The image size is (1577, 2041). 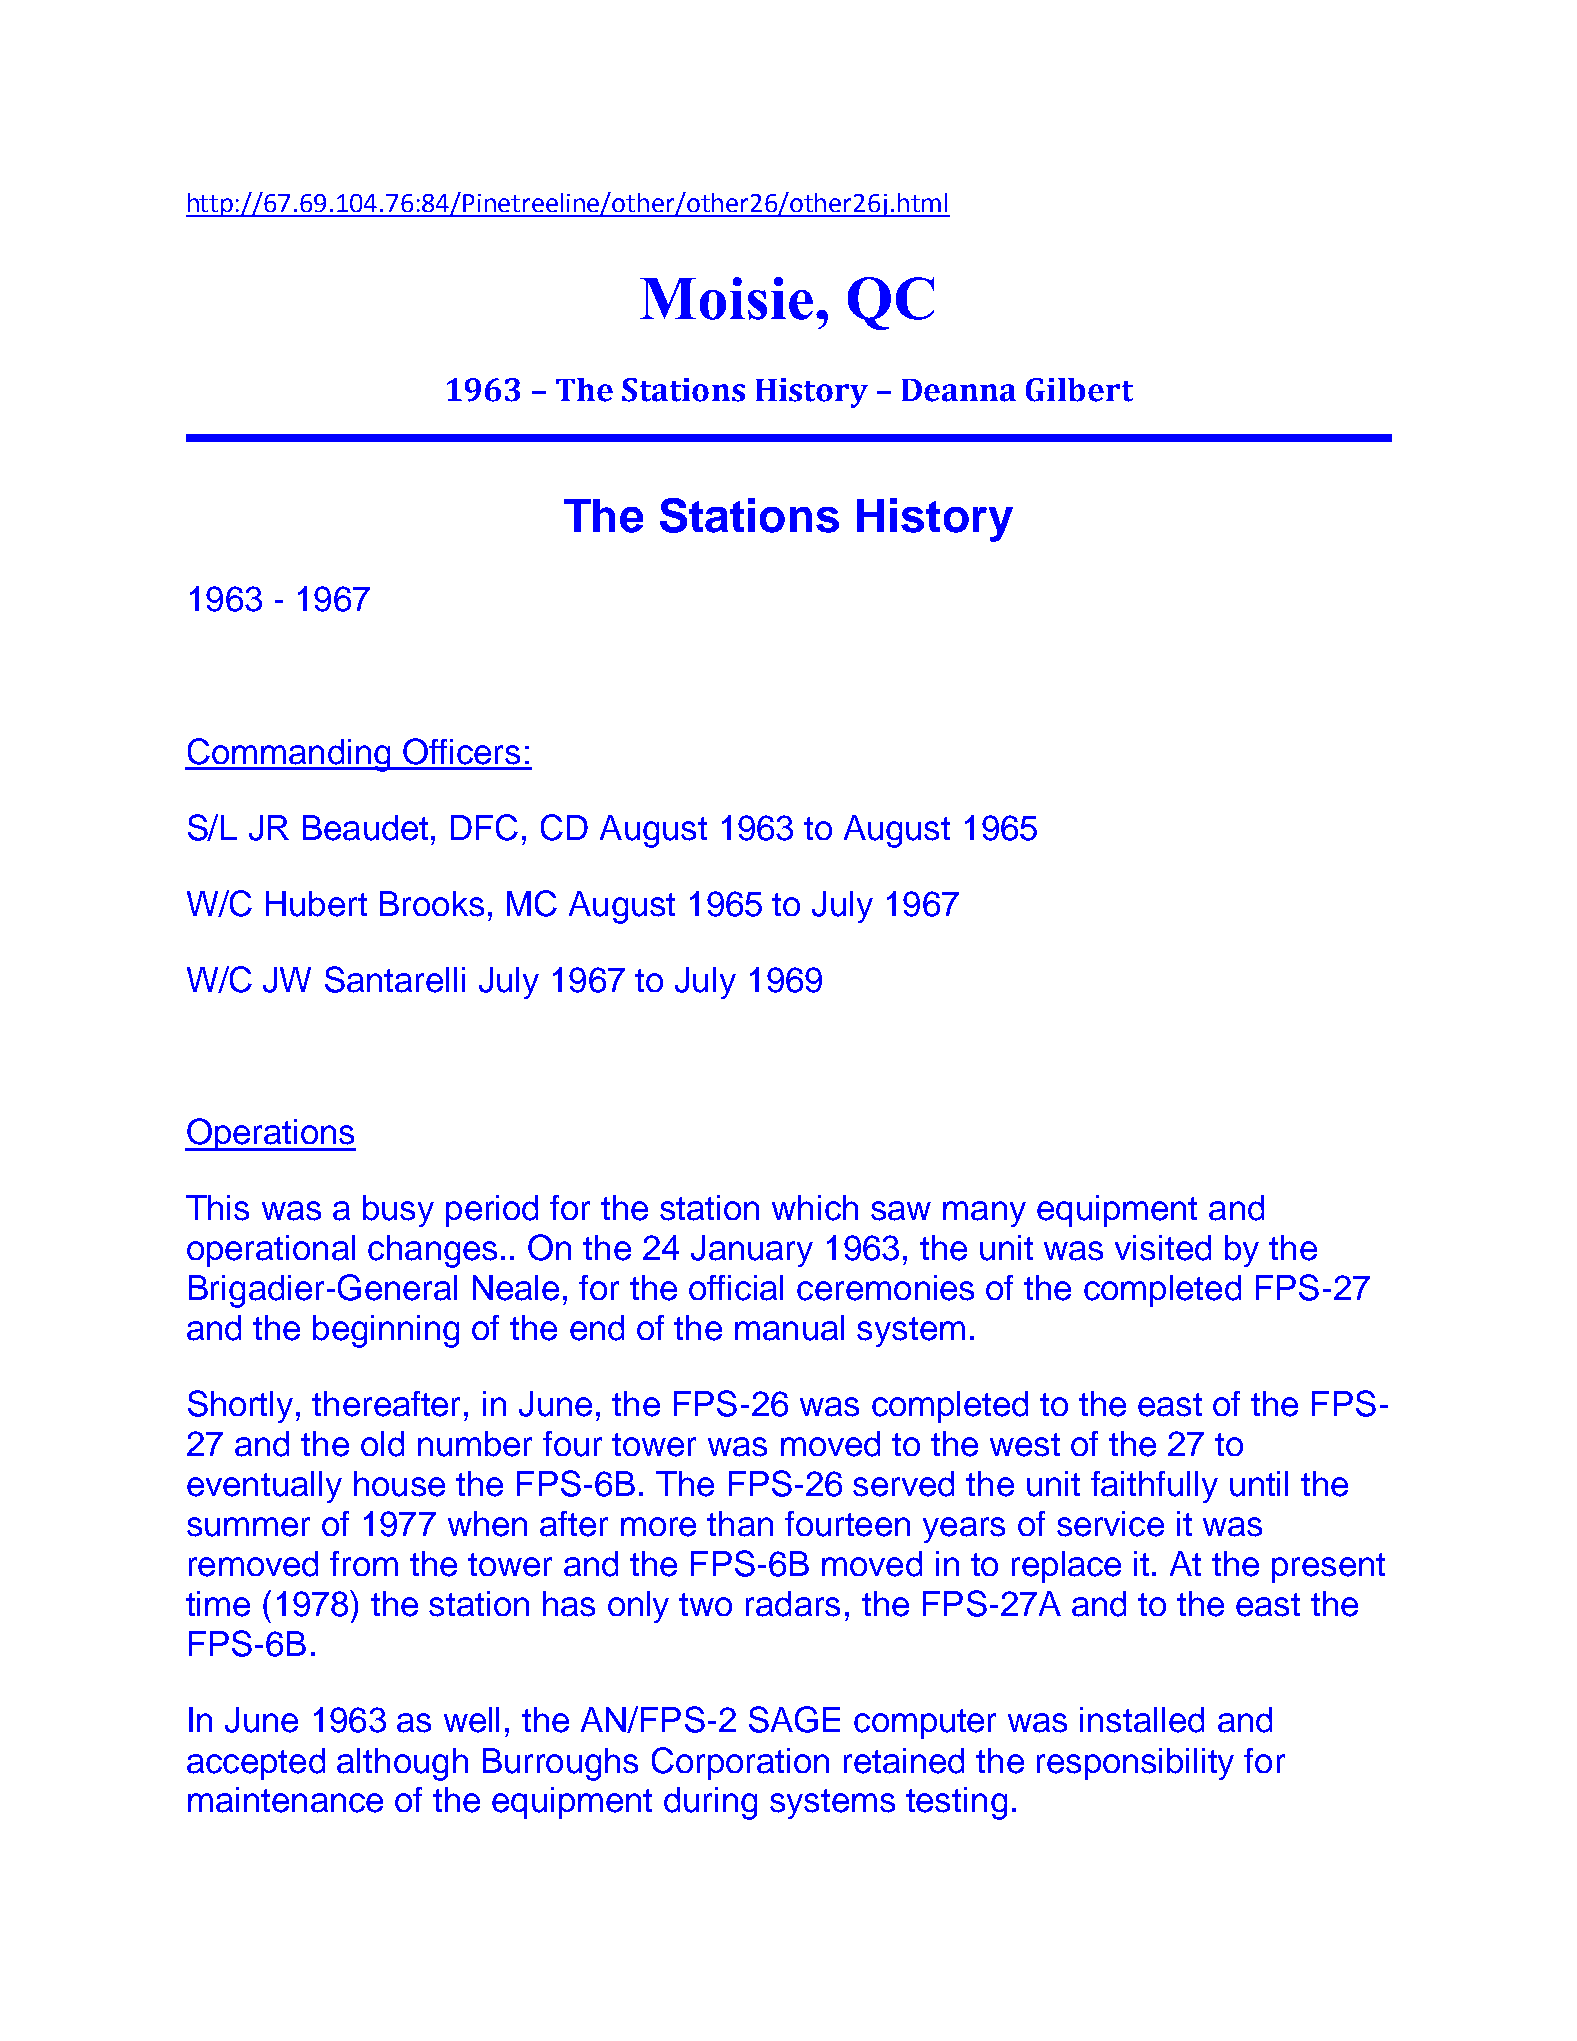 What do you see at coordinates (740, 1763) in the page?
I see `Corporation` at bounding box center [740, 1763].
